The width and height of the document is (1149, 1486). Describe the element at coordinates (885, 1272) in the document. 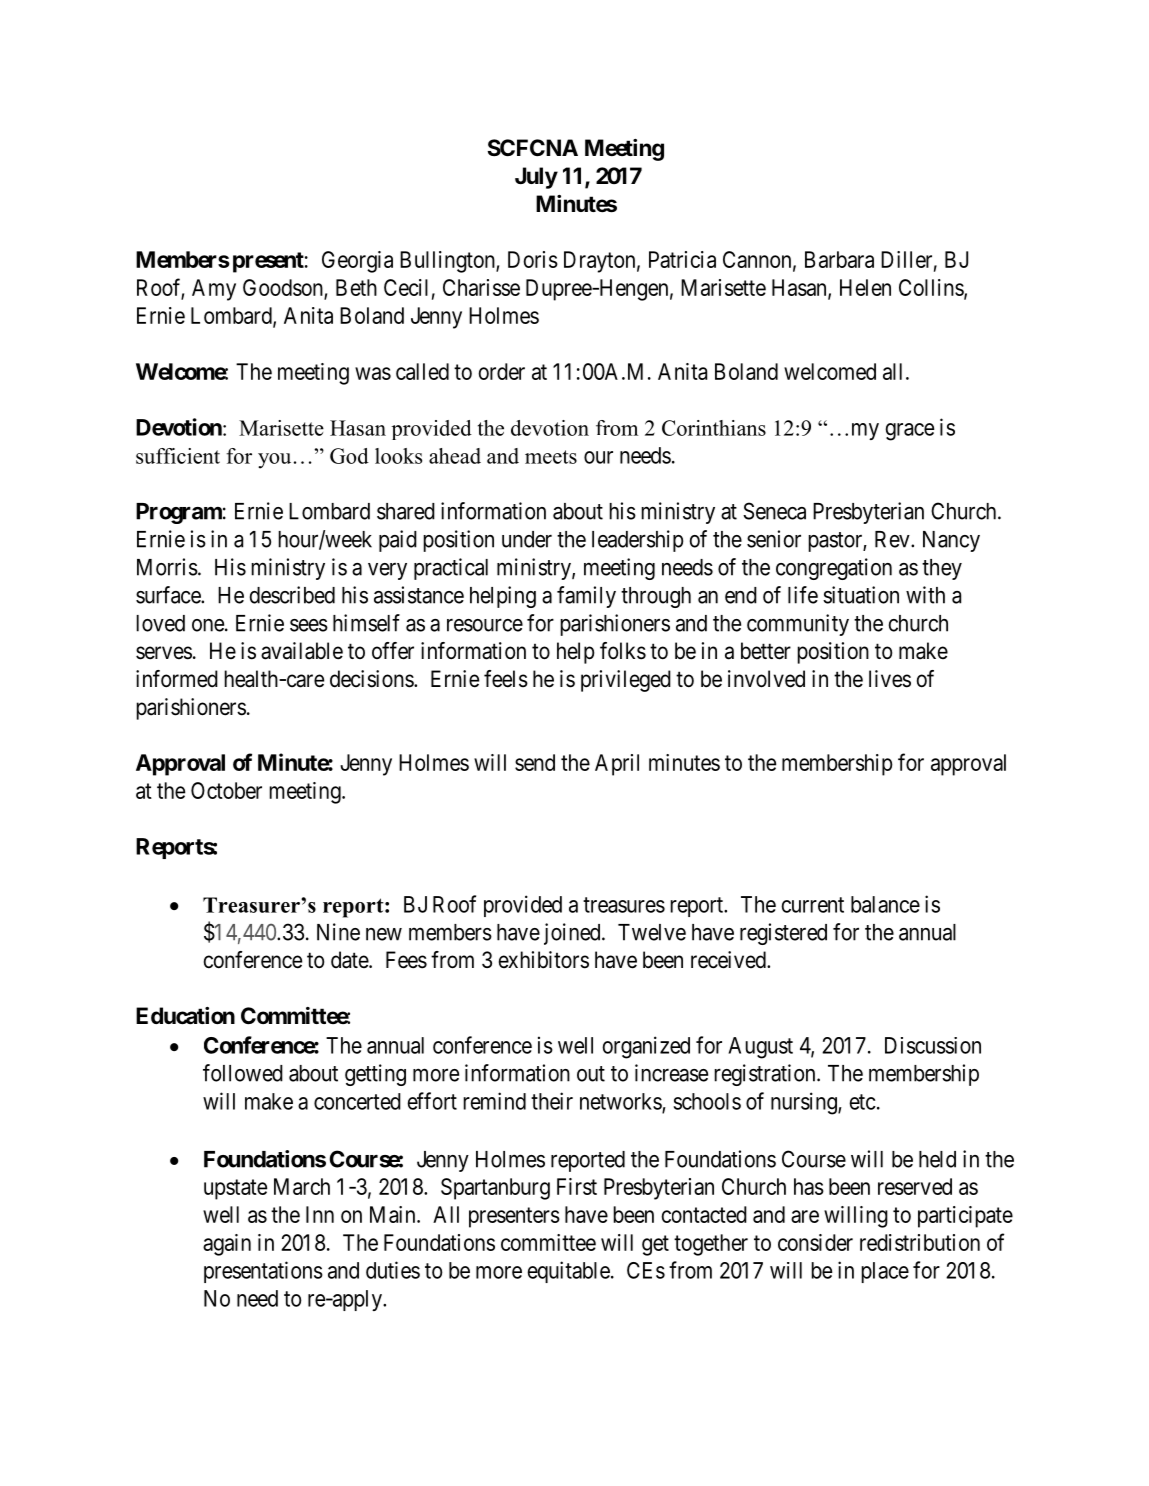

I see `place` at that location.
